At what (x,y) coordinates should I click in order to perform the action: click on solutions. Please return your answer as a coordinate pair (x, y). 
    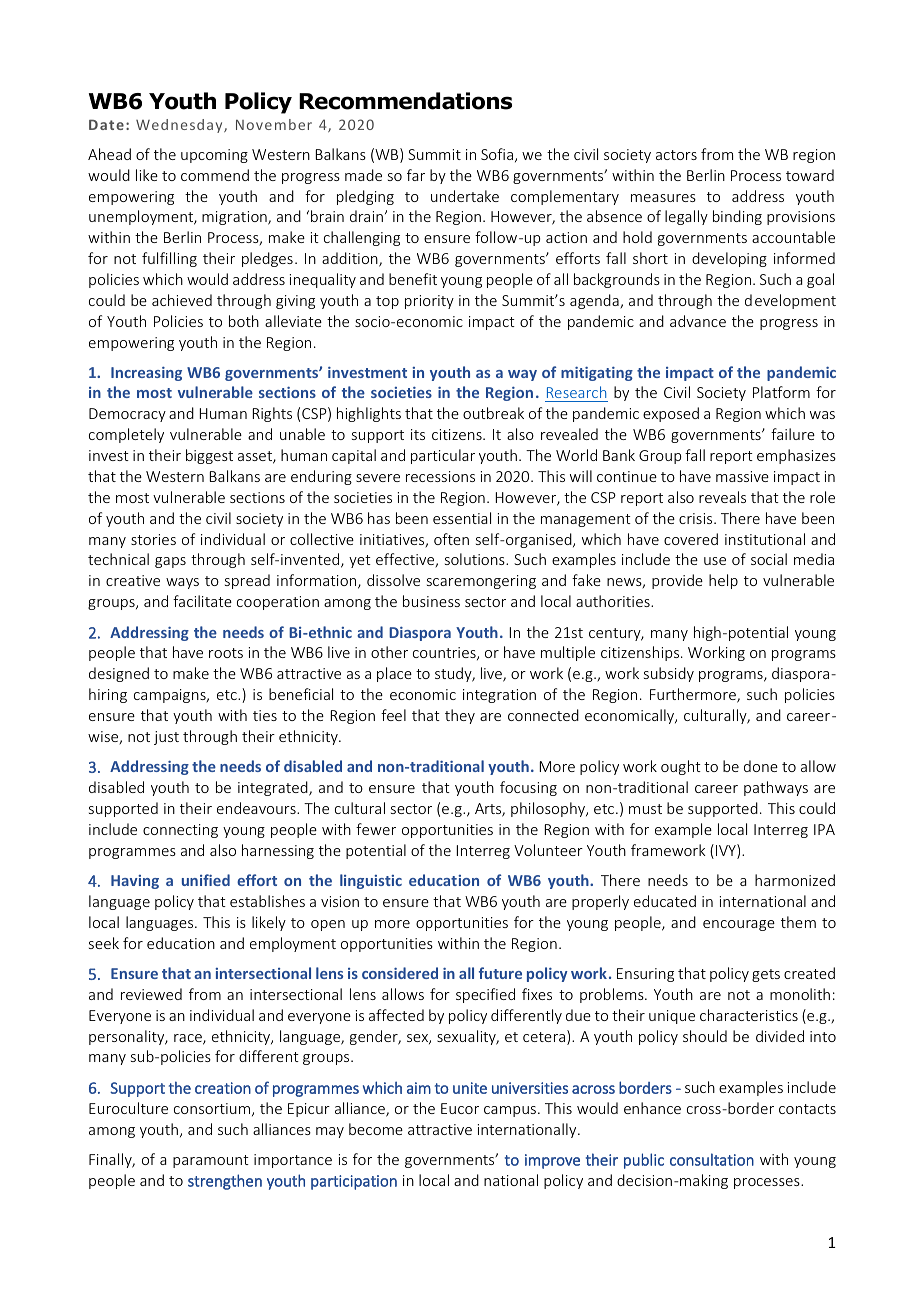
    Looking at the image, I should click on (476, 559).
